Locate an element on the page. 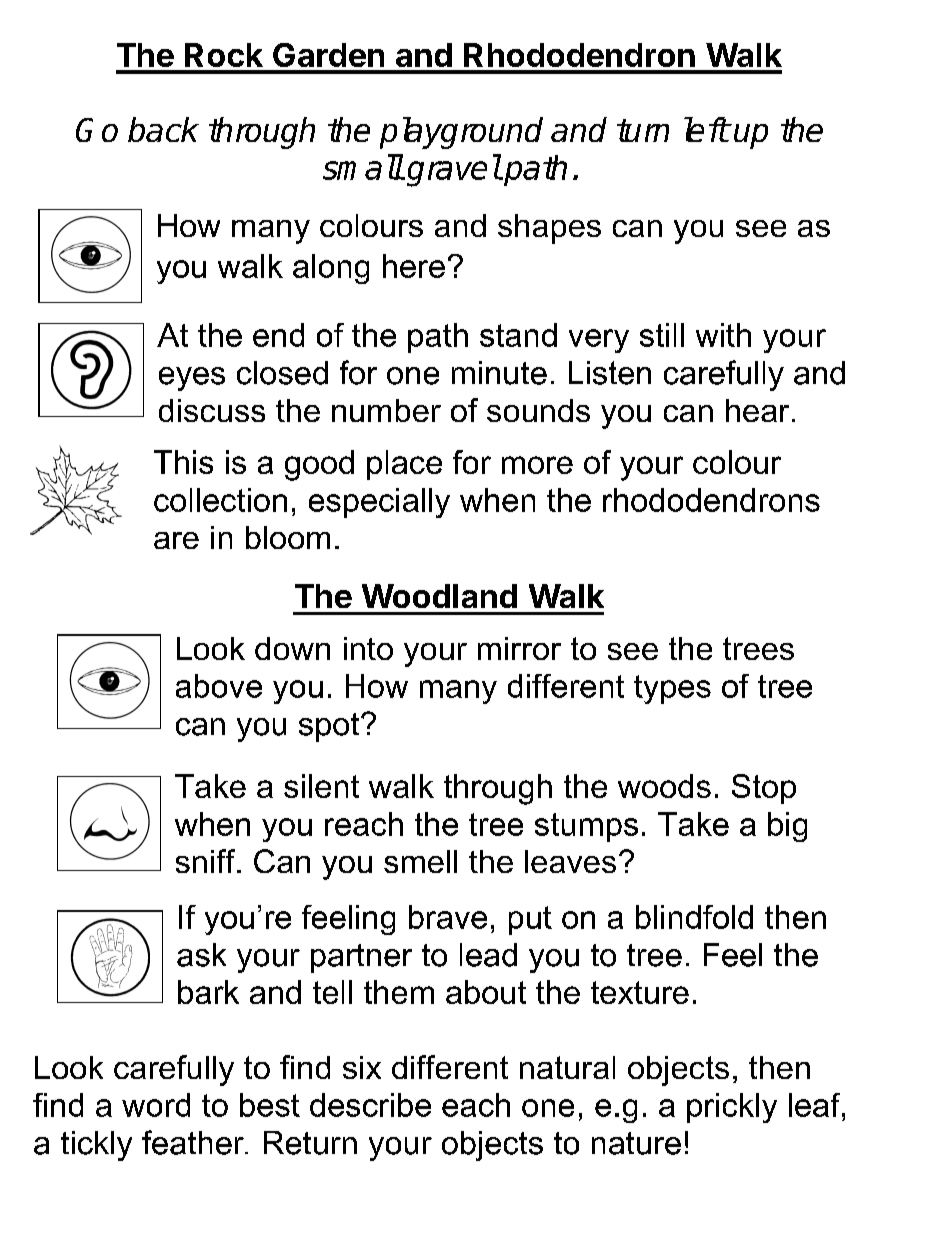  This is located at coordinates (183, 462).
